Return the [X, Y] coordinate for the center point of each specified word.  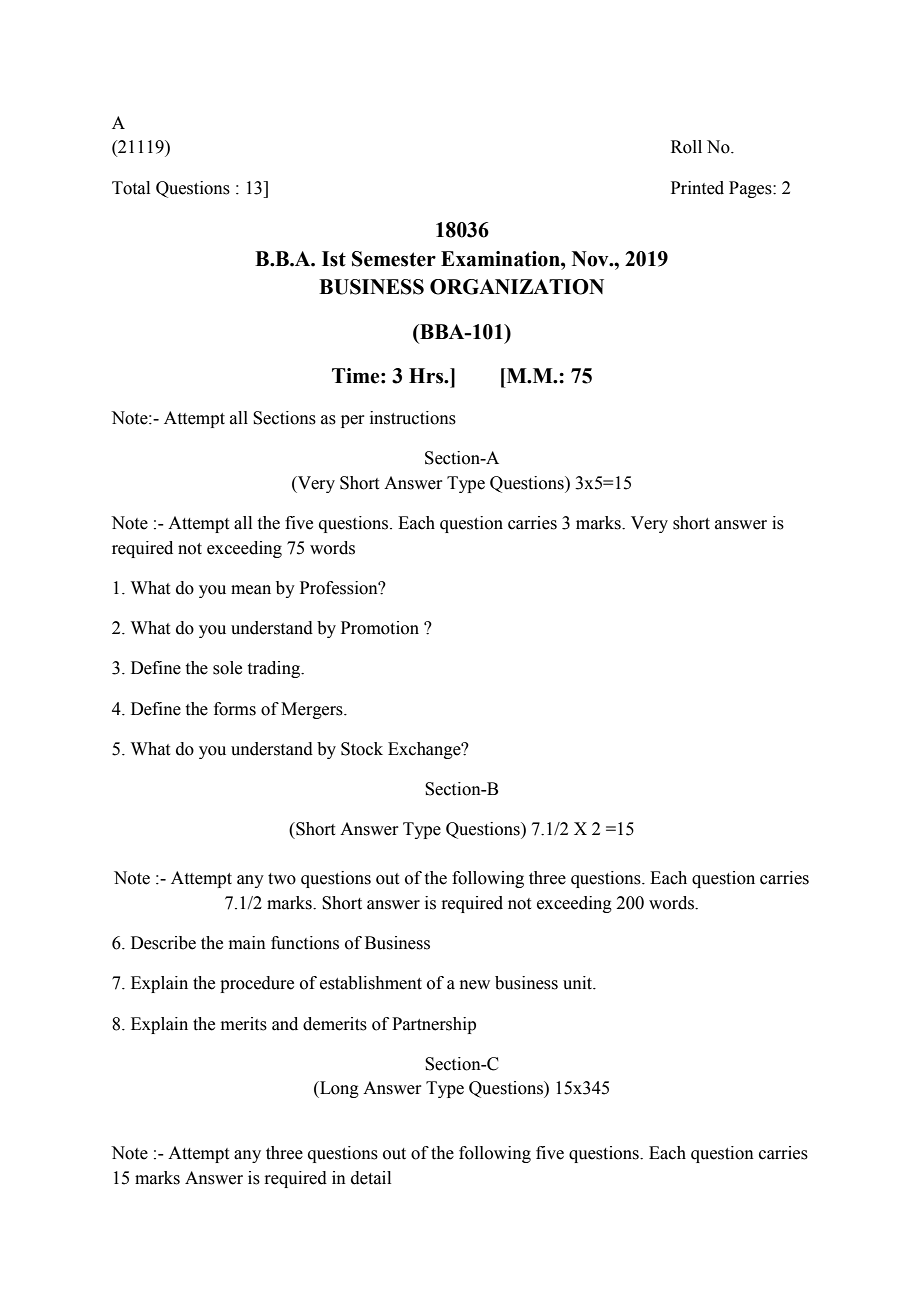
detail [371, 1178]
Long [338, 1089]
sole [227, 668]
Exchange [425, 750]
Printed [697, 188]
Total [131, 188]
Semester [394, 259]
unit [579, 983]
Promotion [380, 628]
